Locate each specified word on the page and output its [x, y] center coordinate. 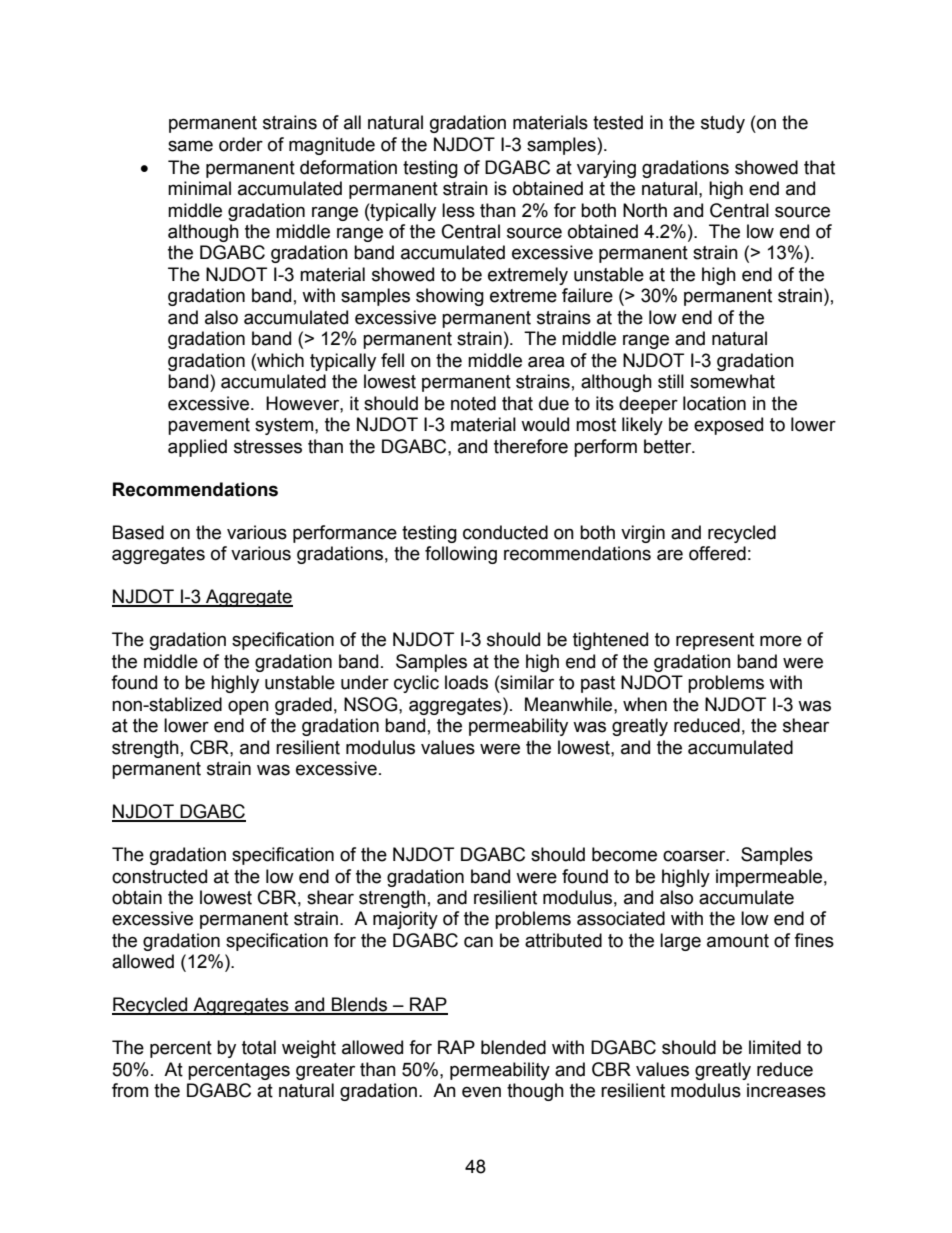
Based [138, 532]
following [461, 555]
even [481, 1092]
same [190, 146]
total [259, 1047]
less [458, 210]
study [723, 124]
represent [715, 641]
